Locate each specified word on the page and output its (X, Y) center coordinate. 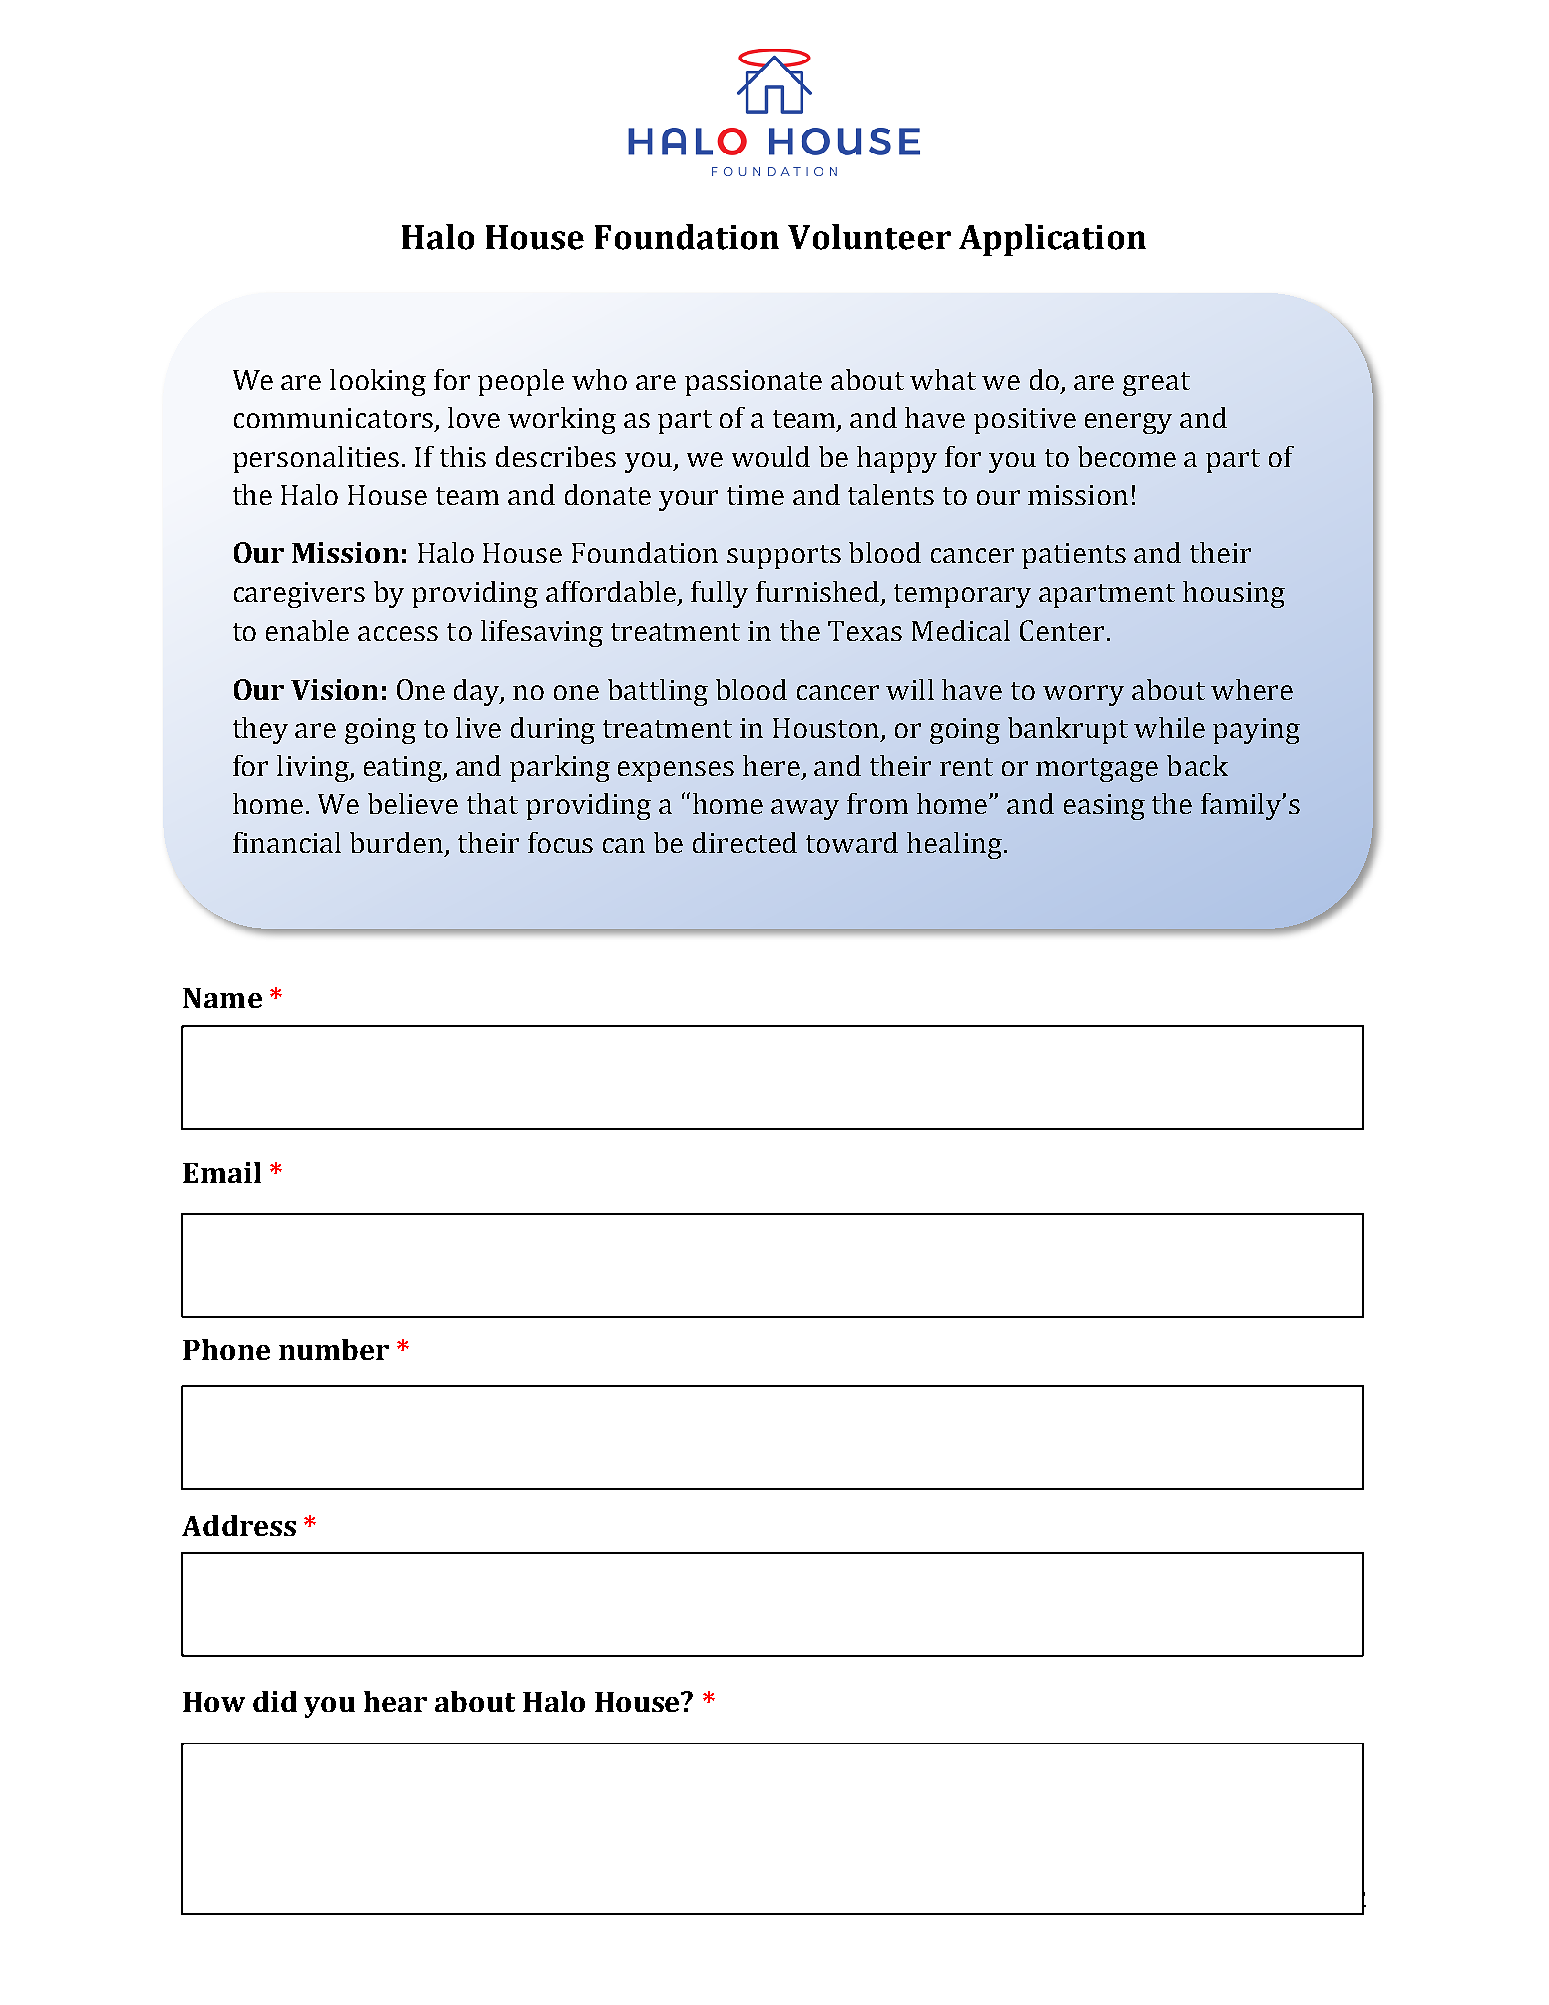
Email (222, 1172)
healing (954, 845)
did (275, 1701)
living (314, 768)
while (1169, 727)
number (334, 1349)
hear (395, 1701)
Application (1052, 240)
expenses (676, 771)
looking (378, 382)
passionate (753, 383)
